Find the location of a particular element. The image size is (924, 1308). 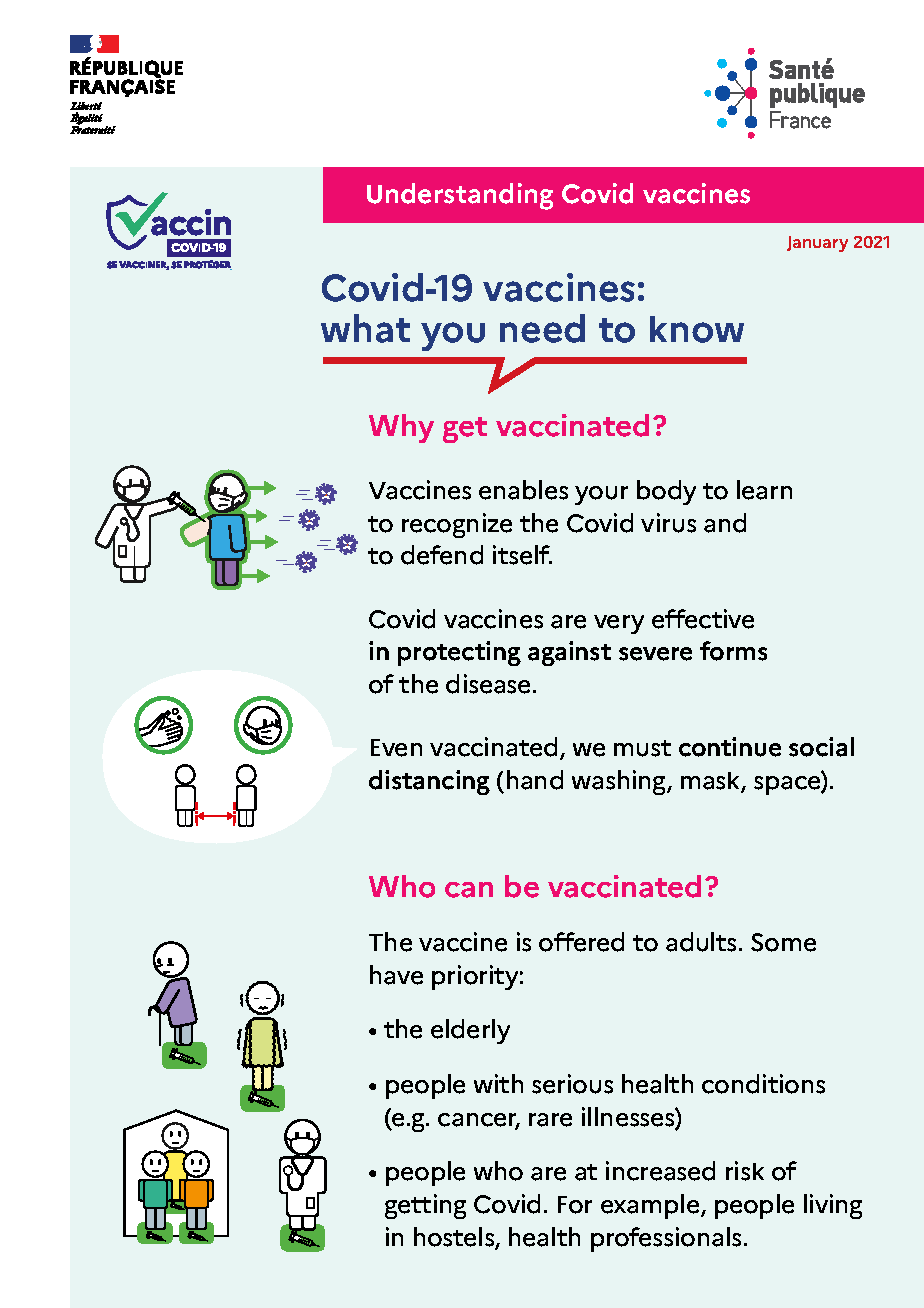

learn is located at coordinates (764, 490).
